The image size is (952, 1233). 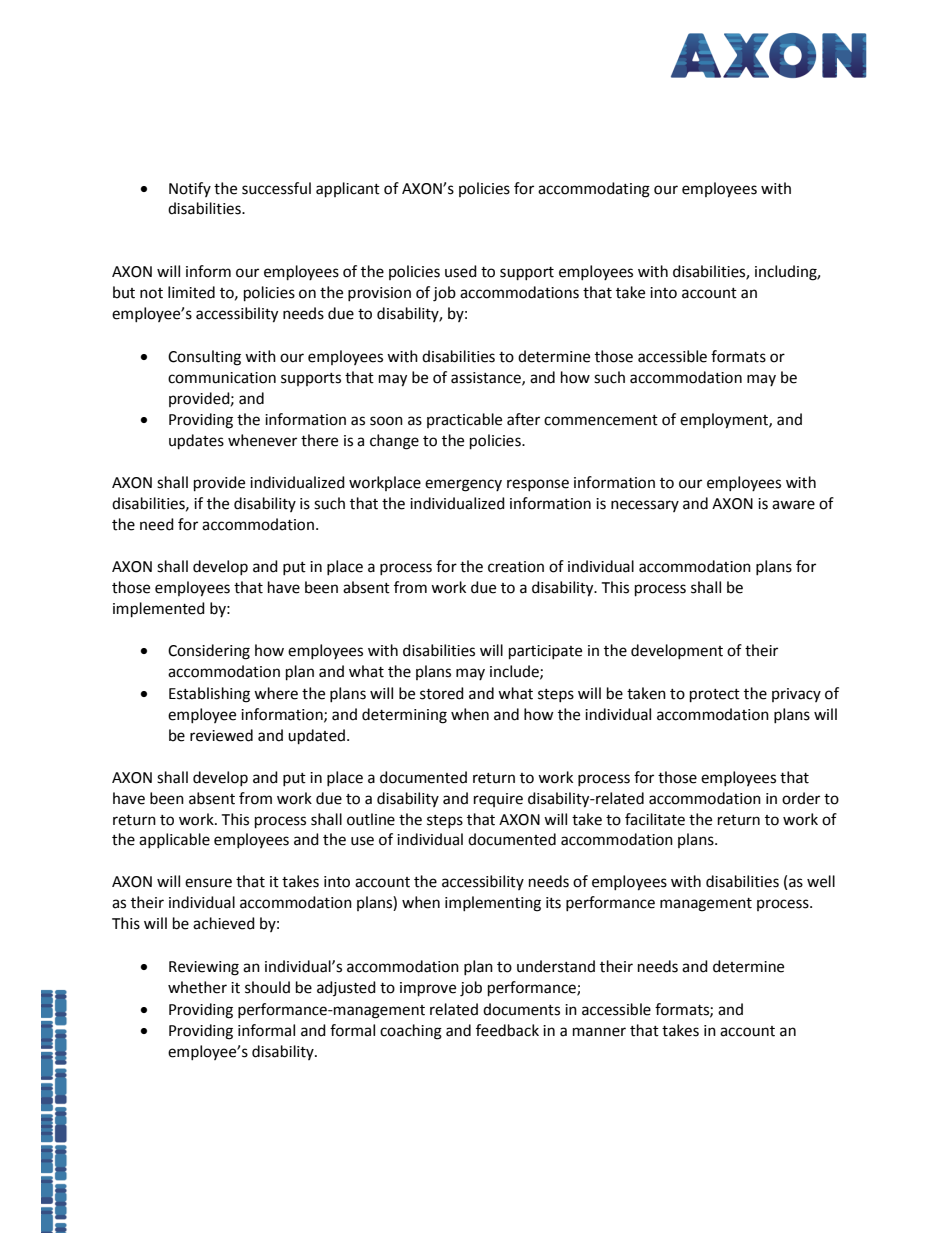 What do you see at coordinates (498, 800) in the document?
I see `require` at bounding box center [498, 800].
